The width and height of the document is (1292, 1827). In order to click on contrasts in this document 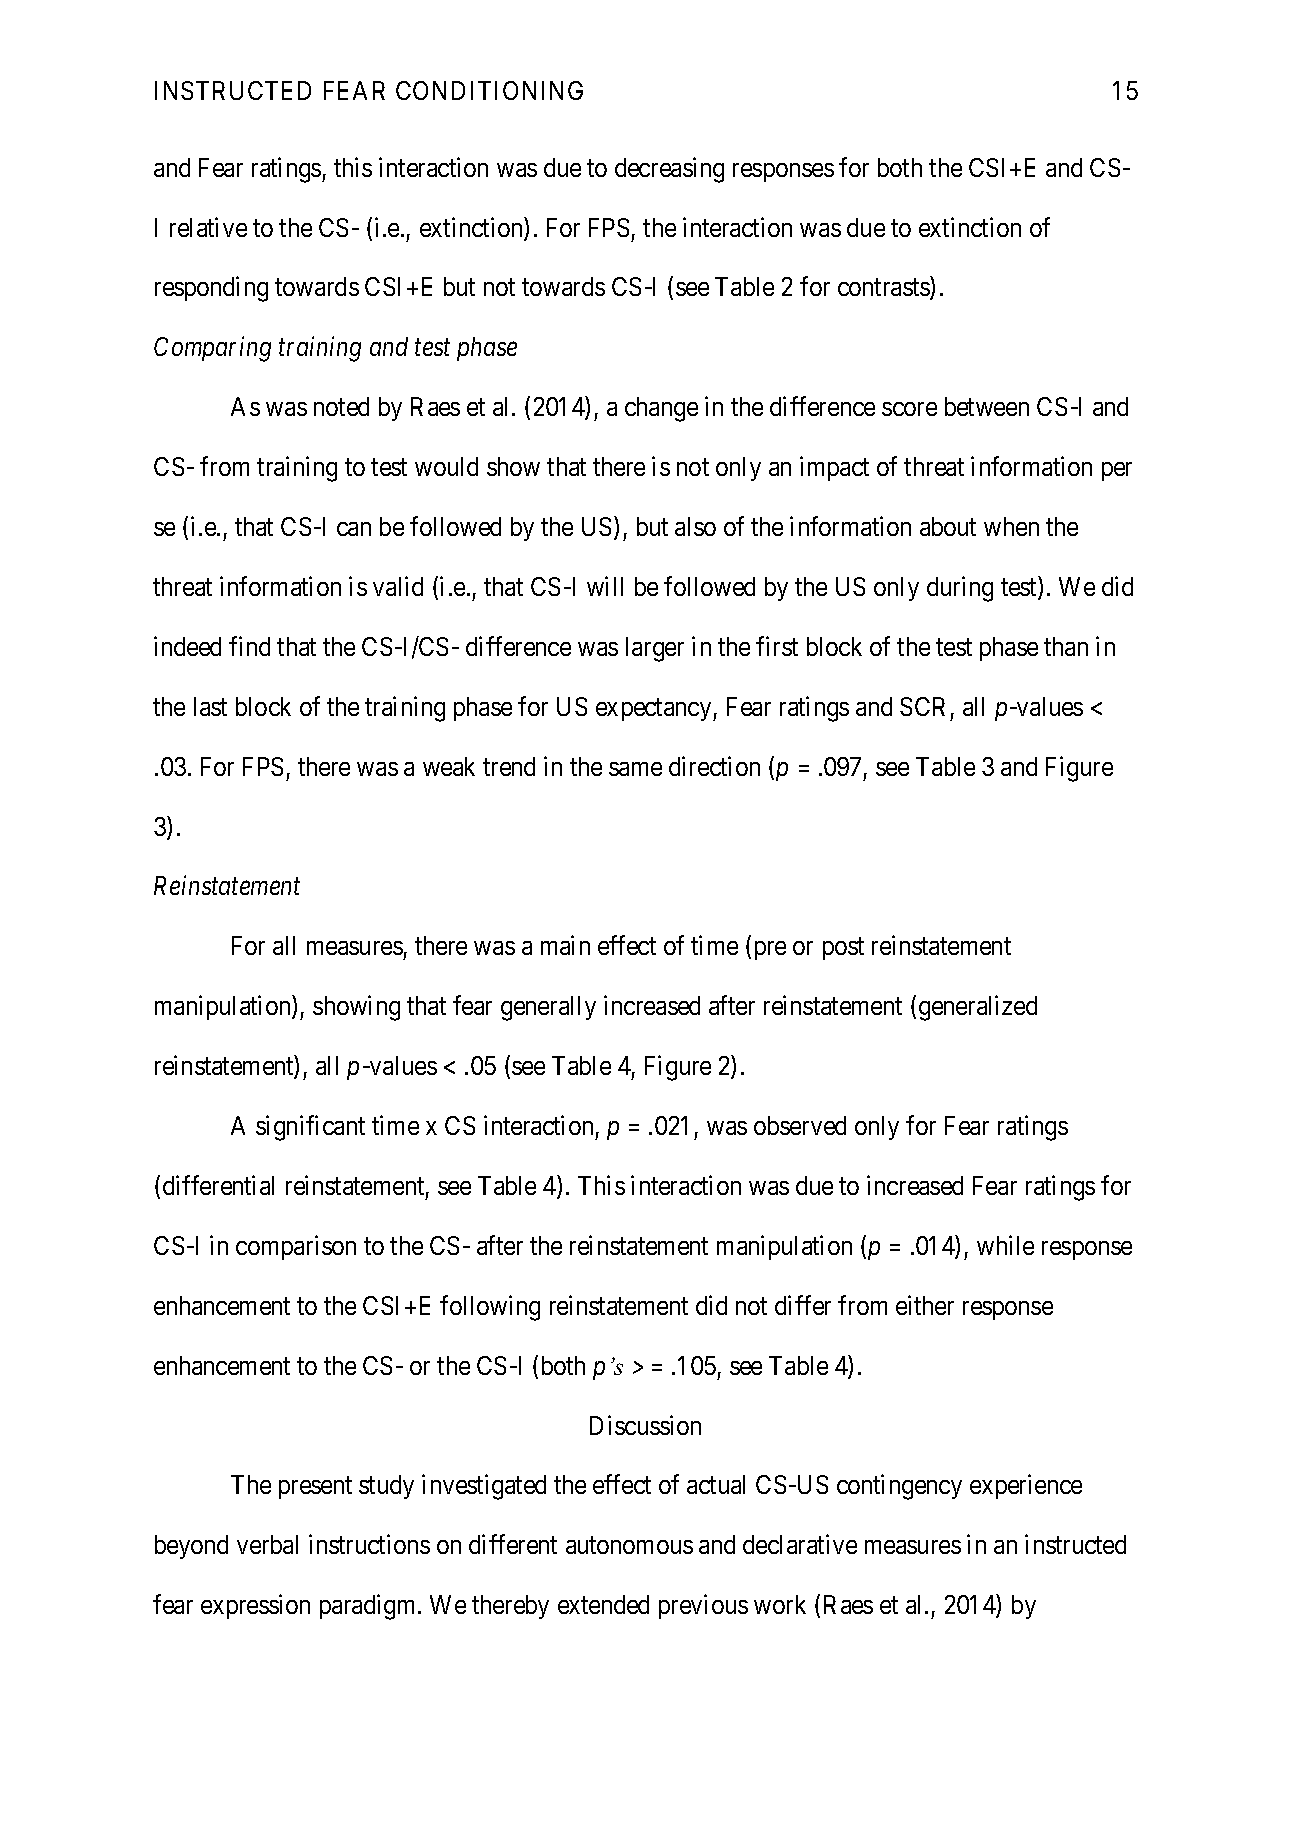, I will do `click(884, 289)`.
